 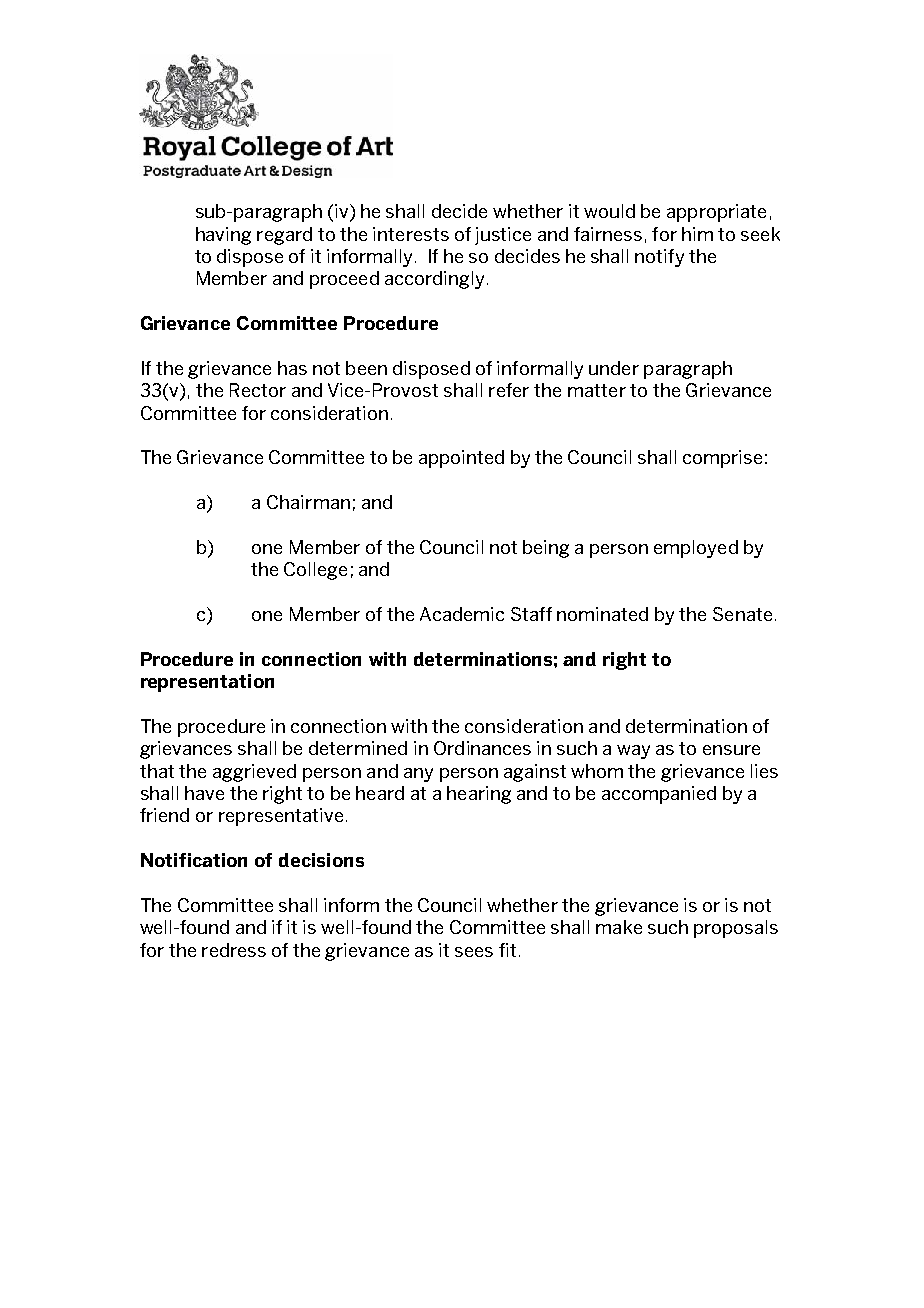 What do you see at coordinates (254, 773) in the screenshot?
I see `aggrieved` at bounding box center [254, 773].
